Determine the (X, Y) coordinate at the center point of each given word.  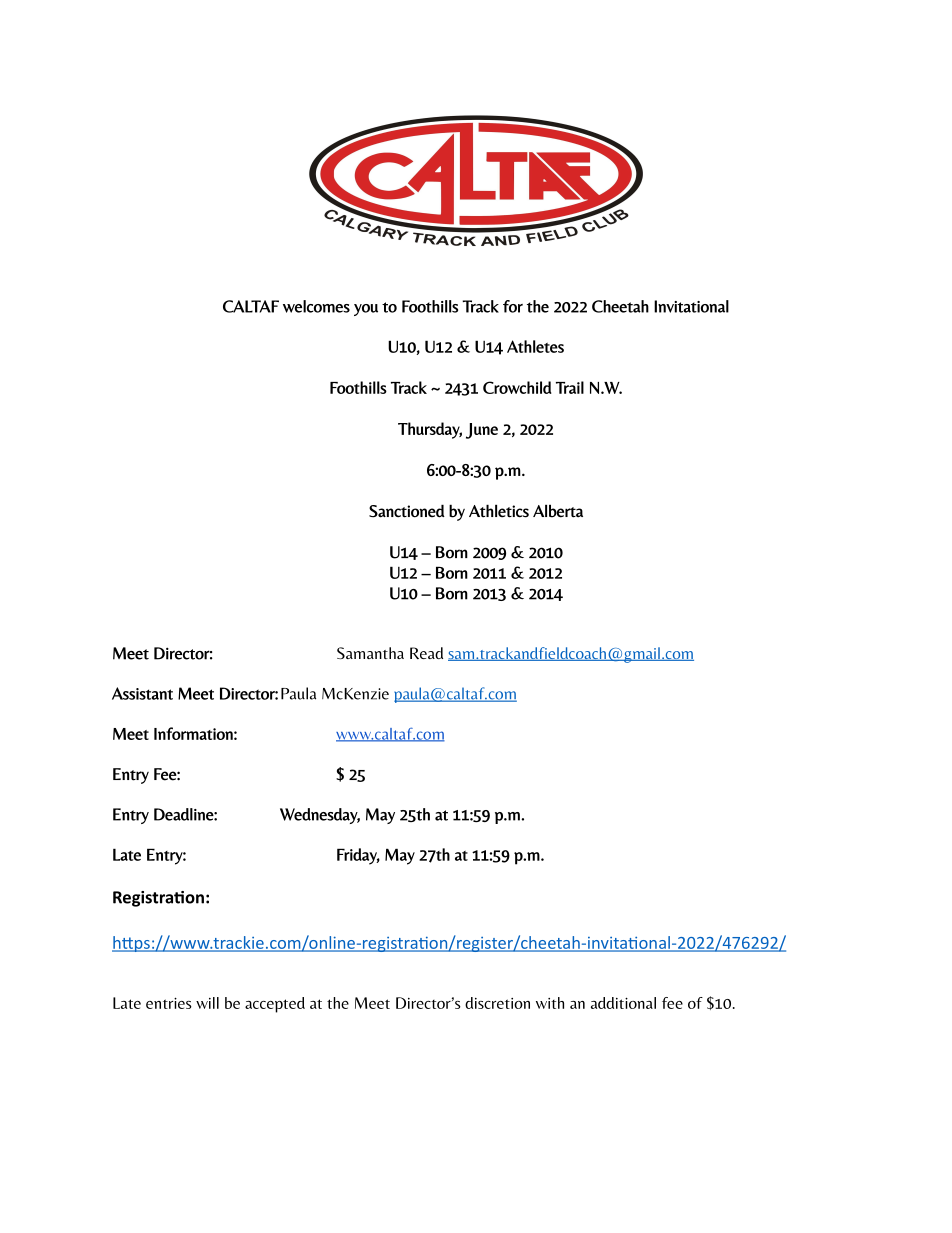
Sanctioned (407, 511)
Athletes (535, 346)
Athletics (499, 511)
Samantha (370, 653)
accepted (275, 1005)
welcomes (316, 306)
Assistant (142, 693)
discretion (497, 1003)
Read (426, 653)
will (207, 1003)
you (366, 310)
